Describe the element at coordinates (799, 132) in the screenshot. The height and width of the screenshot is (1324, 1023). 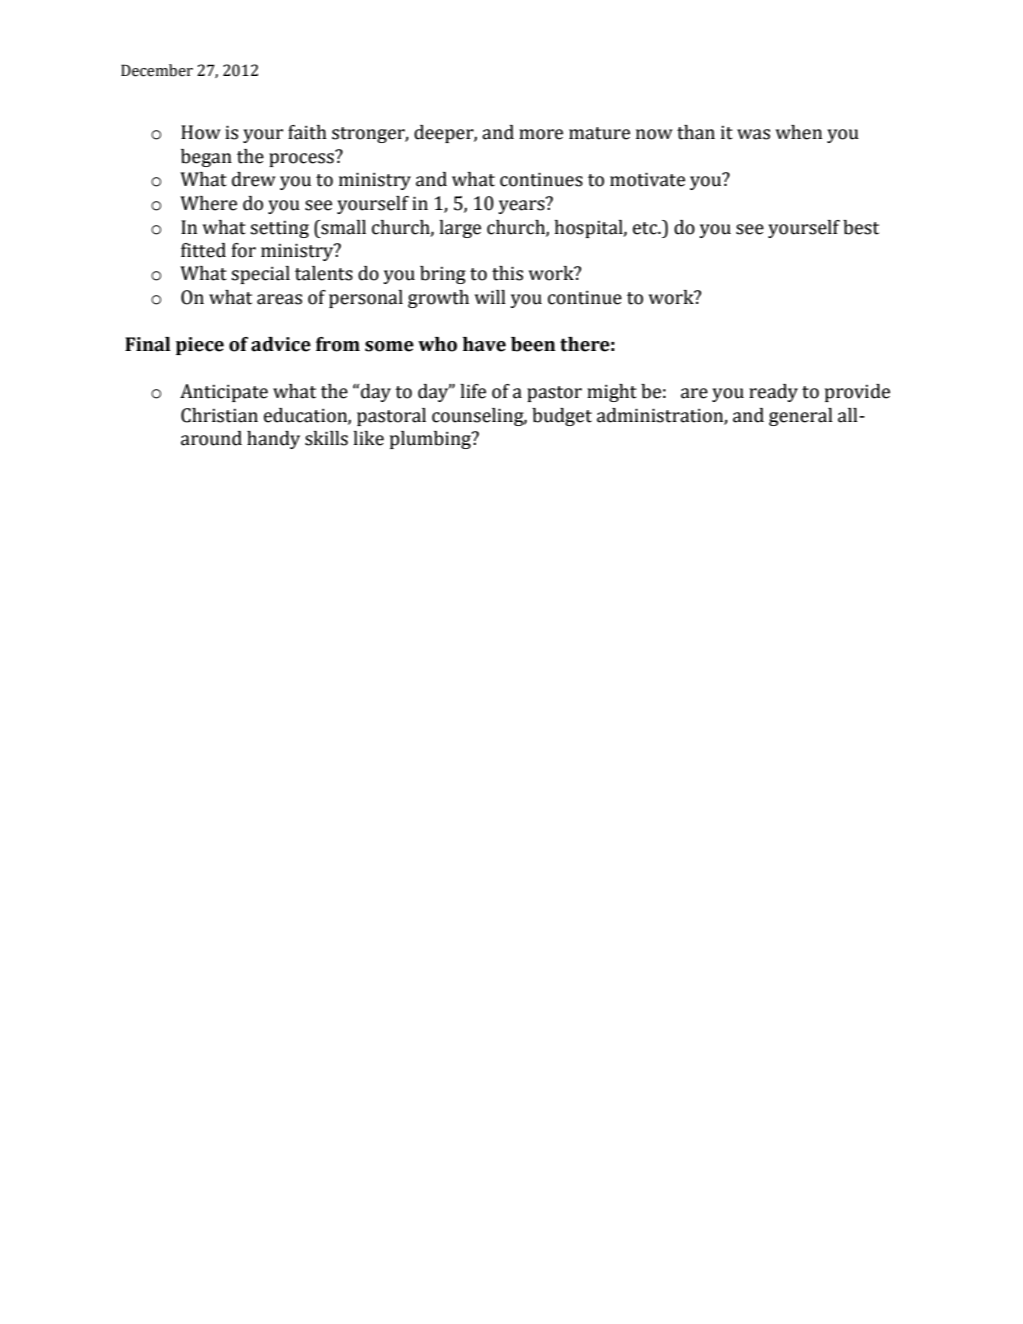
I see `when` at that location.
